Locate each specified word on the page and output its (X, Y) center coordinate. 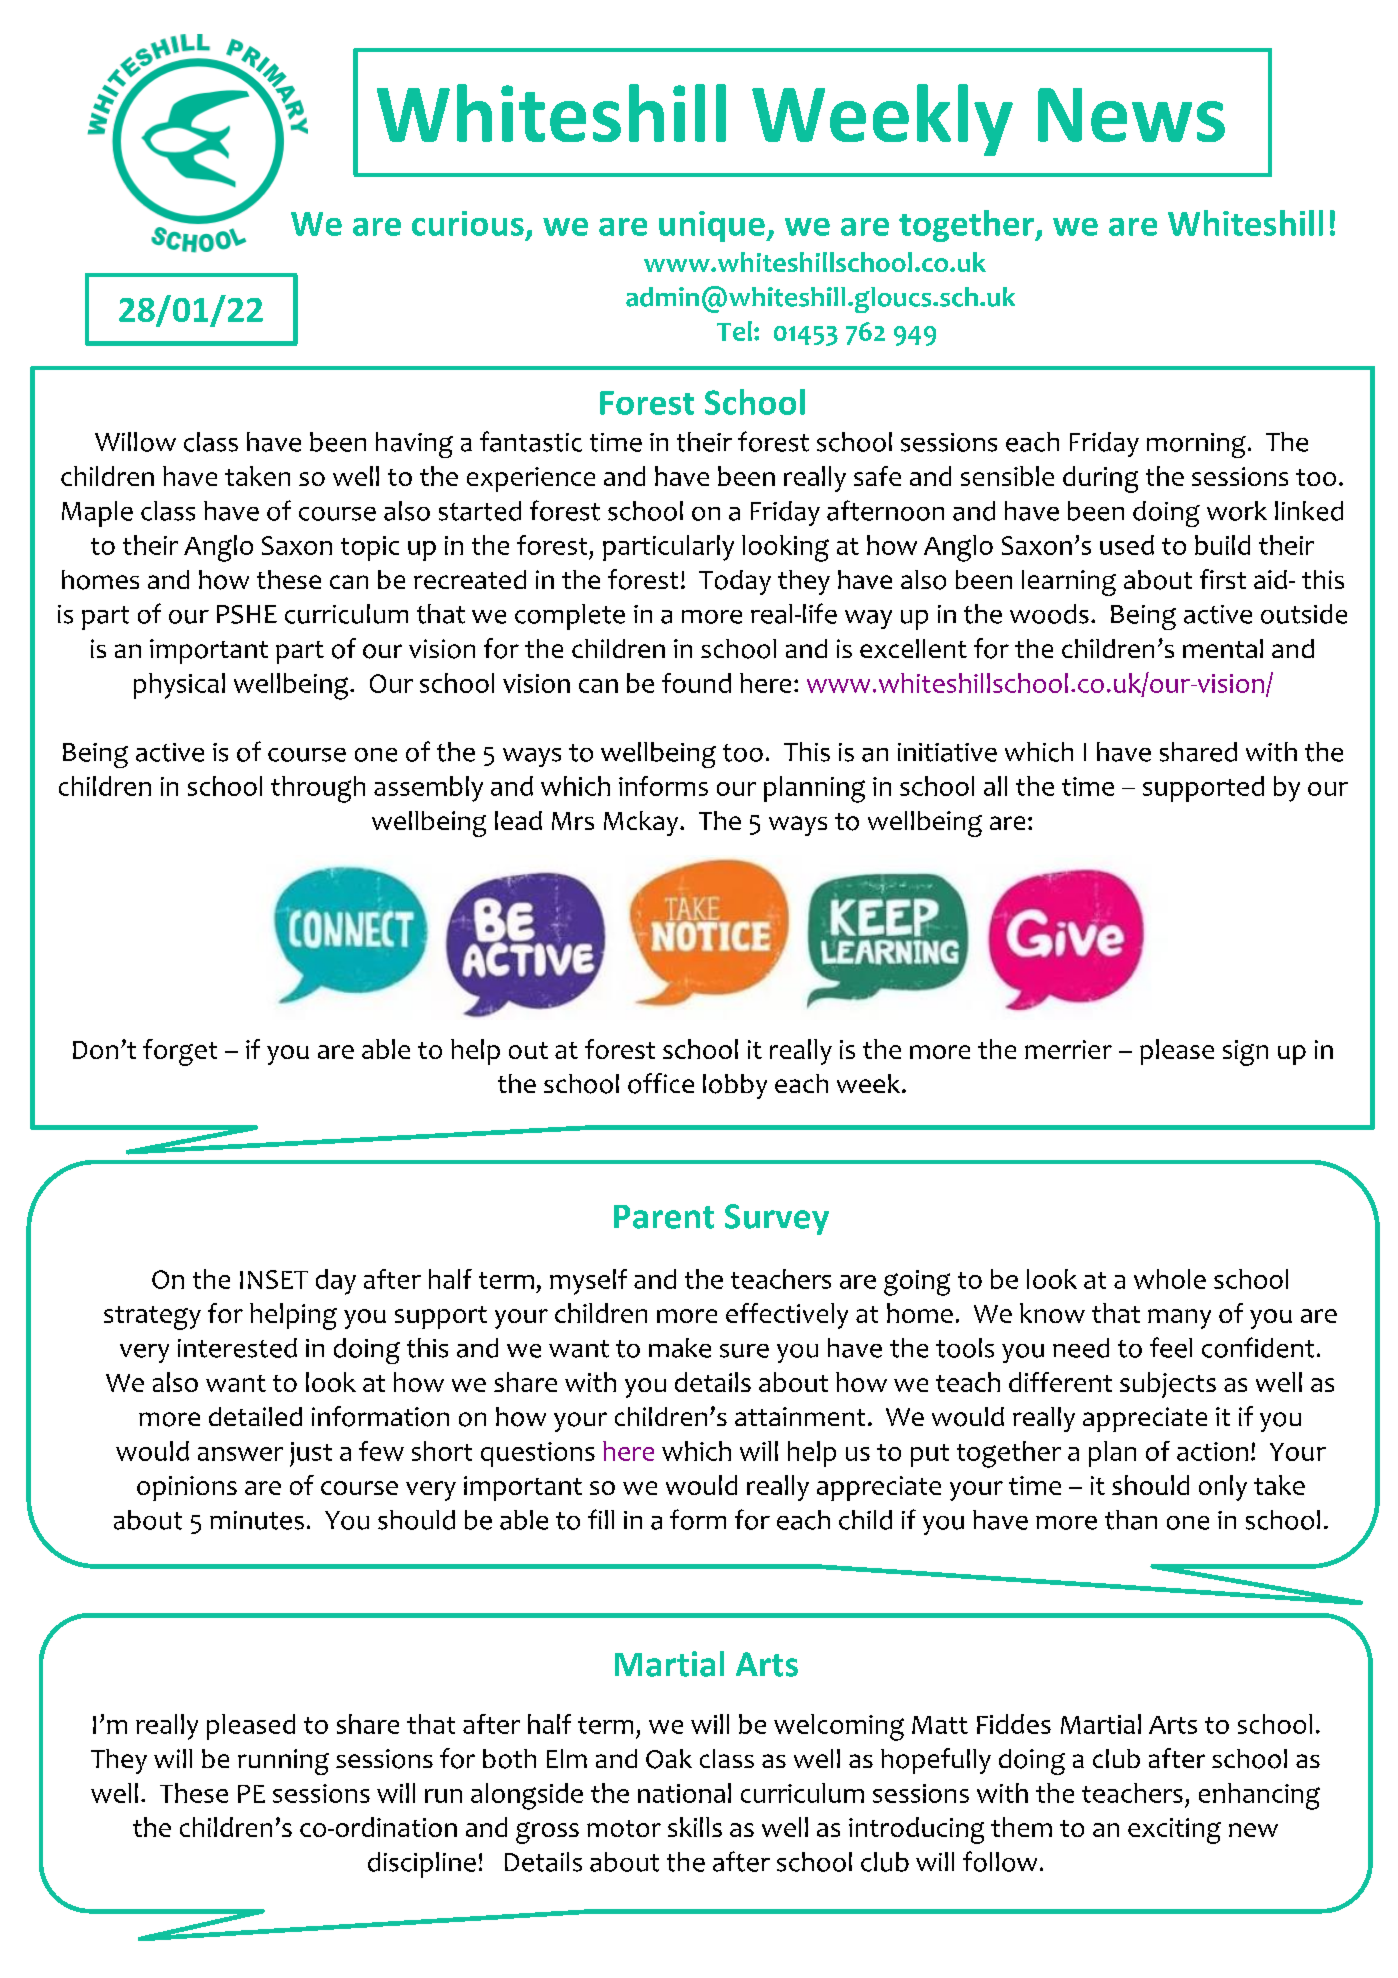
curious (468, 223)
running (283, 1762)
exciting (1174, 1831)
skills (695, 1827)
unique (713, 226)
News (1131, 115)
